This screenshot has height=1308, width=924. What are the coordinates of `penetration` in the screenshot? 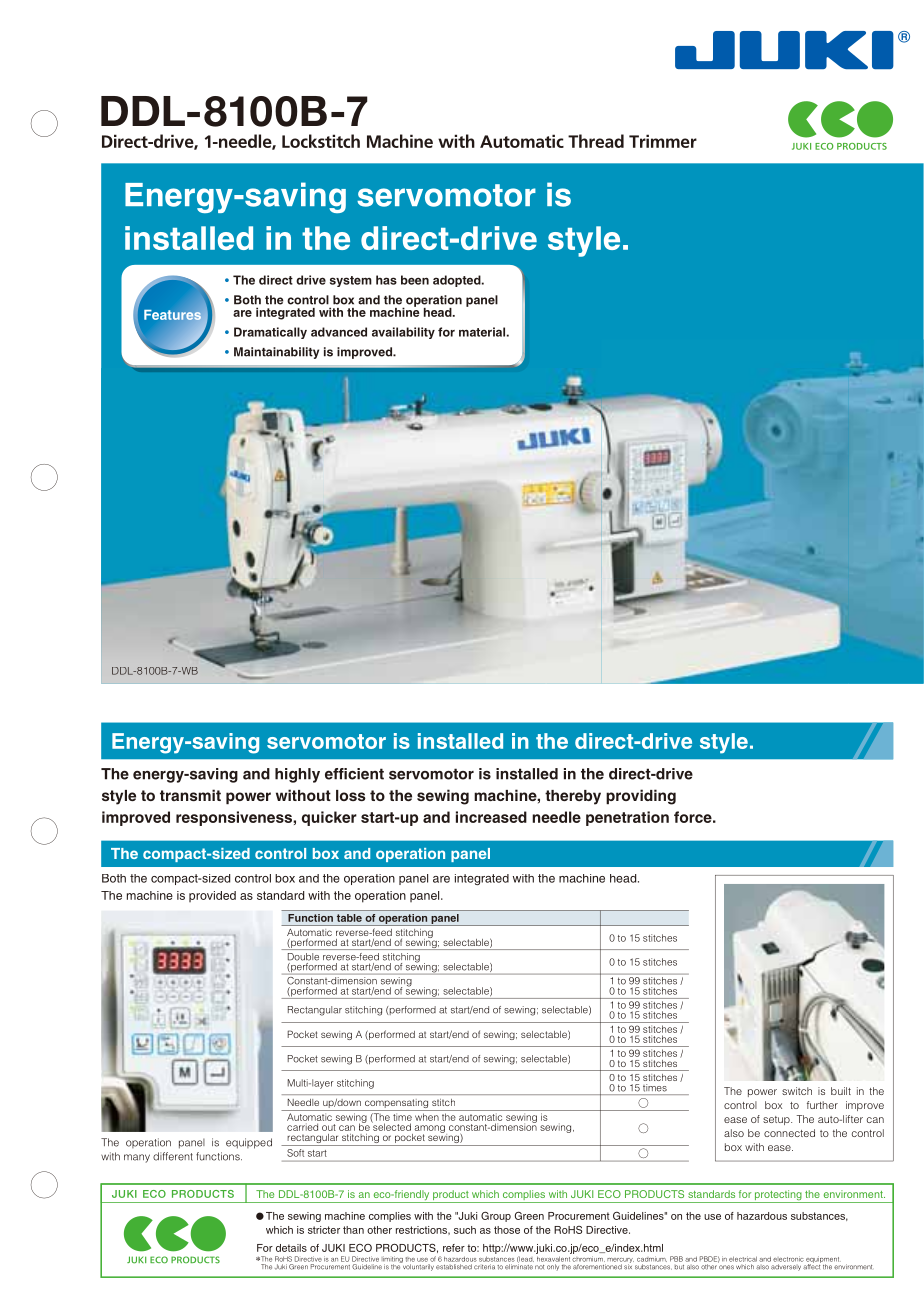 It's located at (627, 818).
